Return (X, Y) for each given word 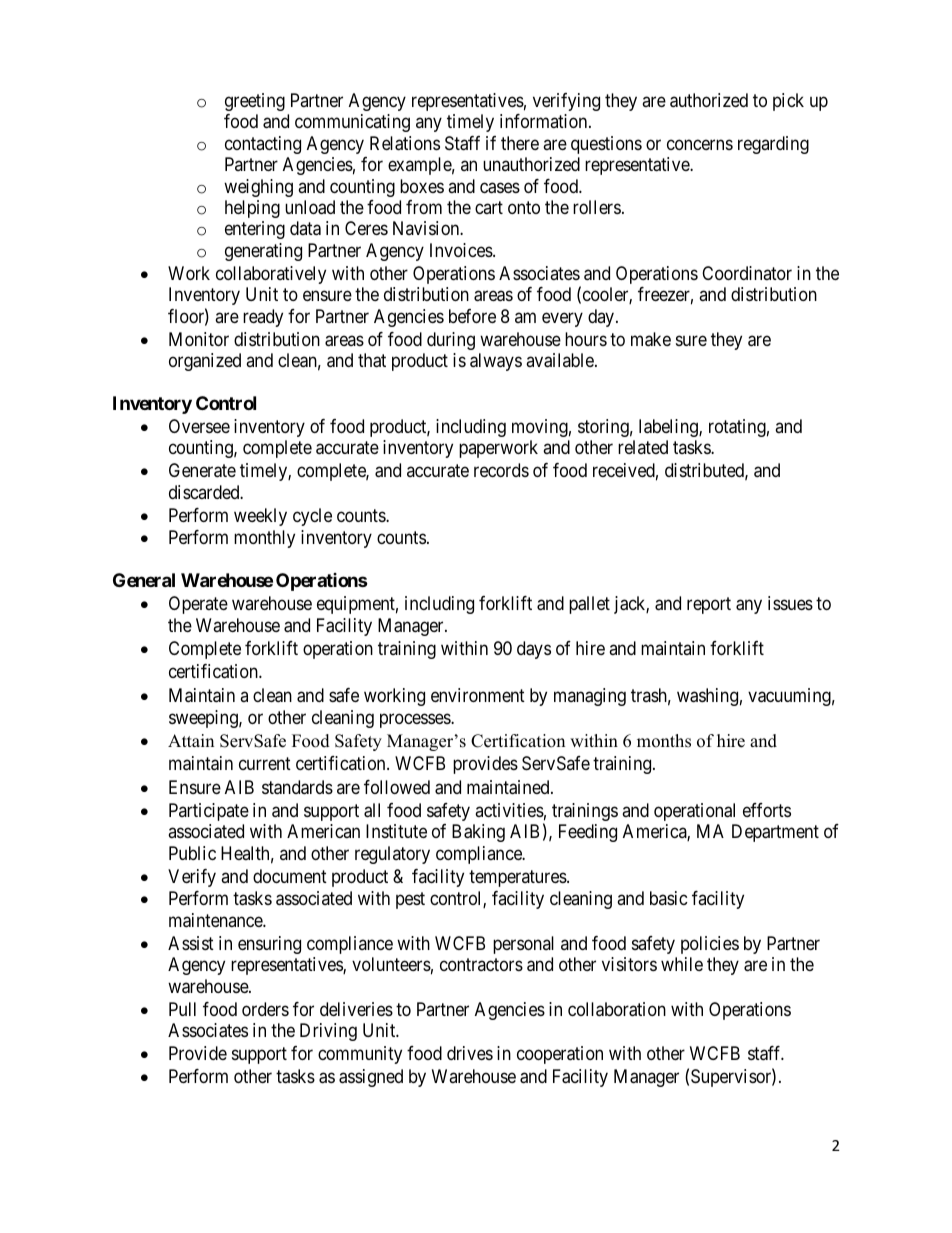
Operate (198, 605)
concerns (700, 144)
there (520, 143)
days (534, 650)
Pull (182, 1009)
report (709, 605)
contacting (263, 145)
